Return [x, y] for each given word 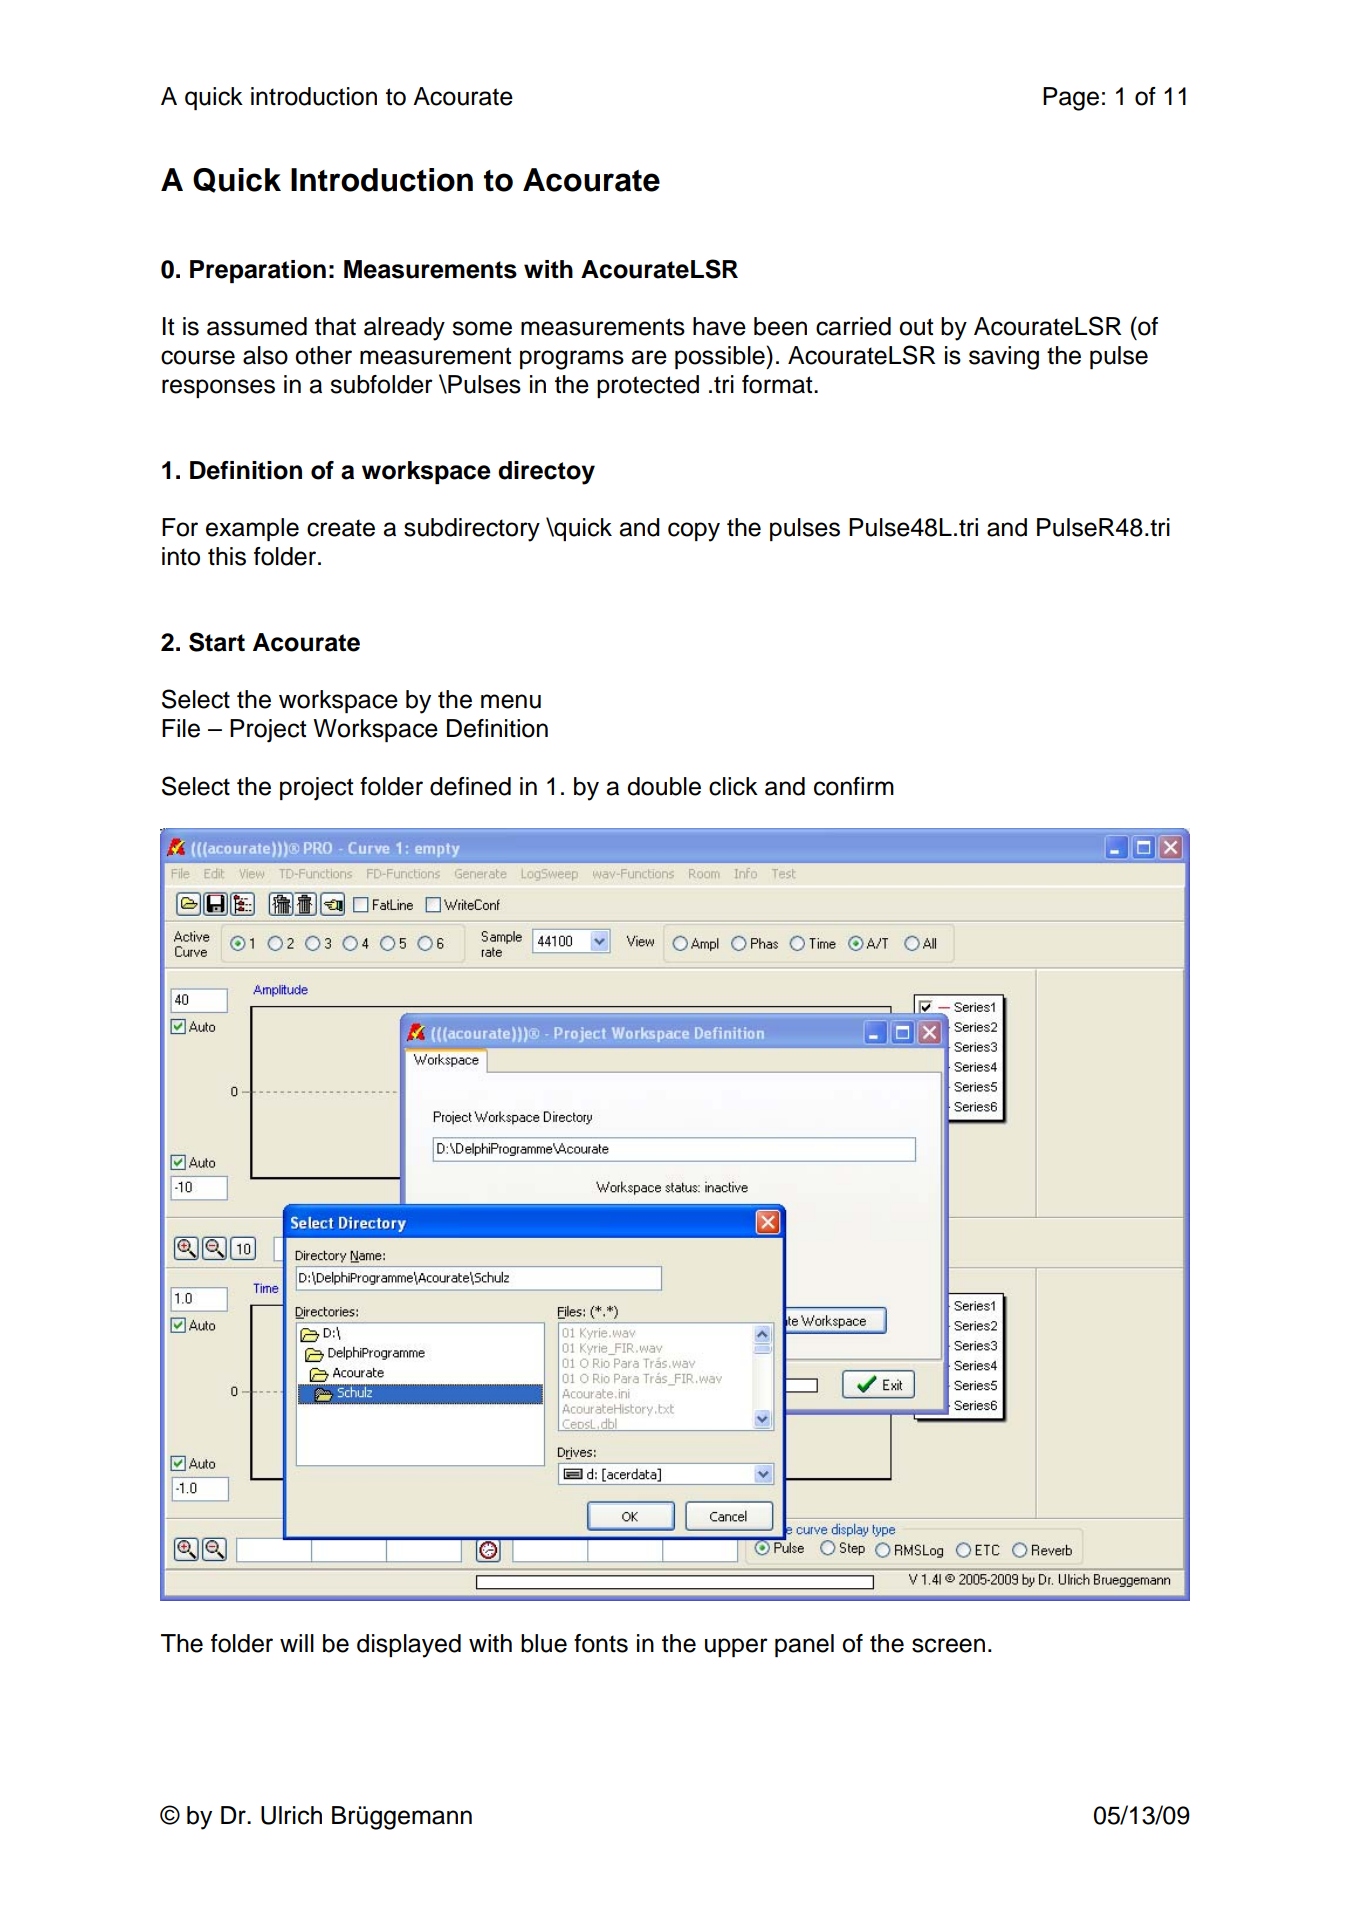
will [297, 1643]
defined [470, 786]
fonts [601, 1643]
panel [804, 1645]
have [719, 326]
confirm [854, 786]
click [733, 786]
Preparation [258, 271]
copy [694, 532]
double [664, 786]
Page [1071, 99]
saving [1004, 358]
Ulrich [291, 1815]
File [181, 728]
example [252, 529]
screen [948, 1645]
